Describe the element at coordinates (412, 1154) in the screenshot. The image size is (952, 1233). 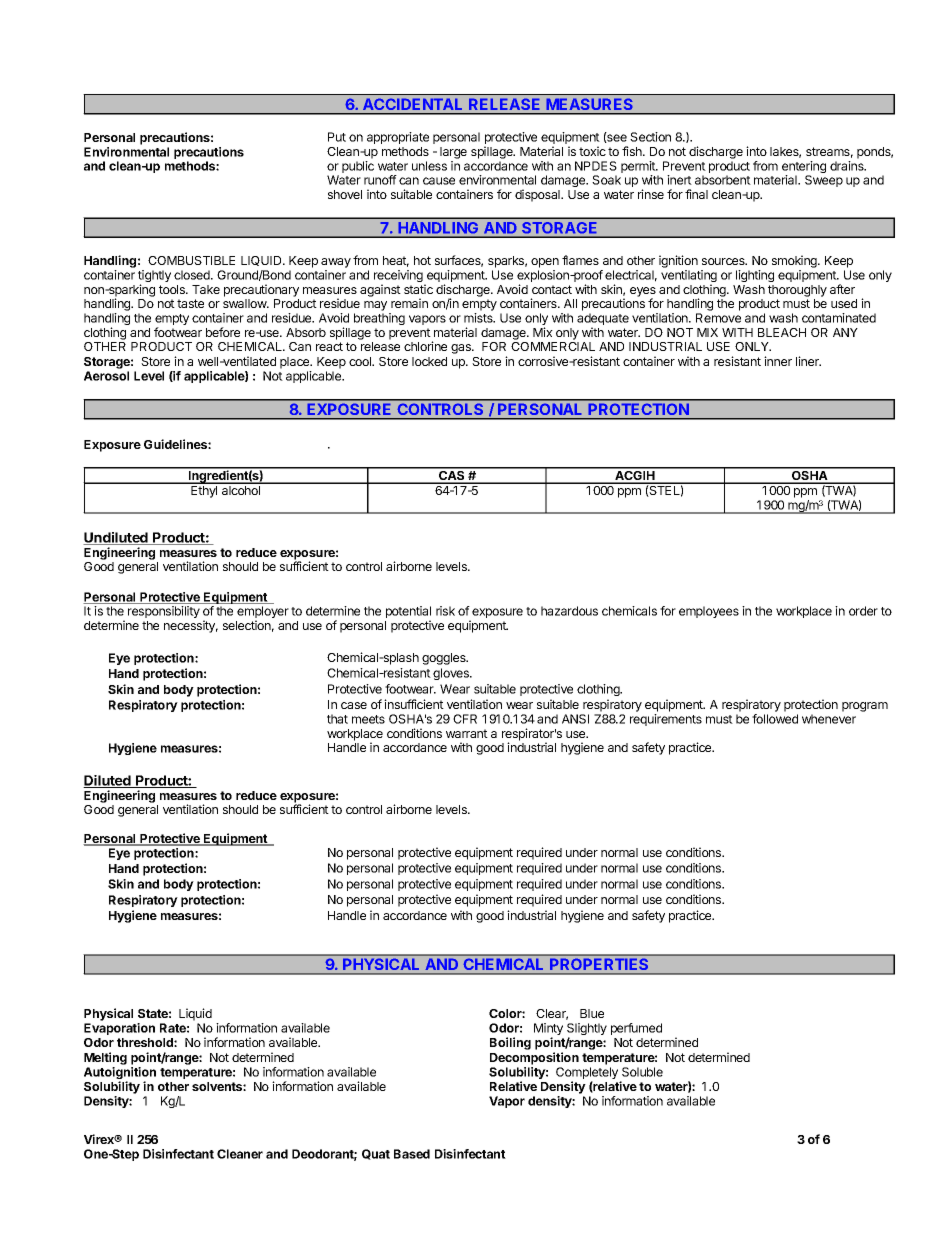
I see `Based` at that location.
